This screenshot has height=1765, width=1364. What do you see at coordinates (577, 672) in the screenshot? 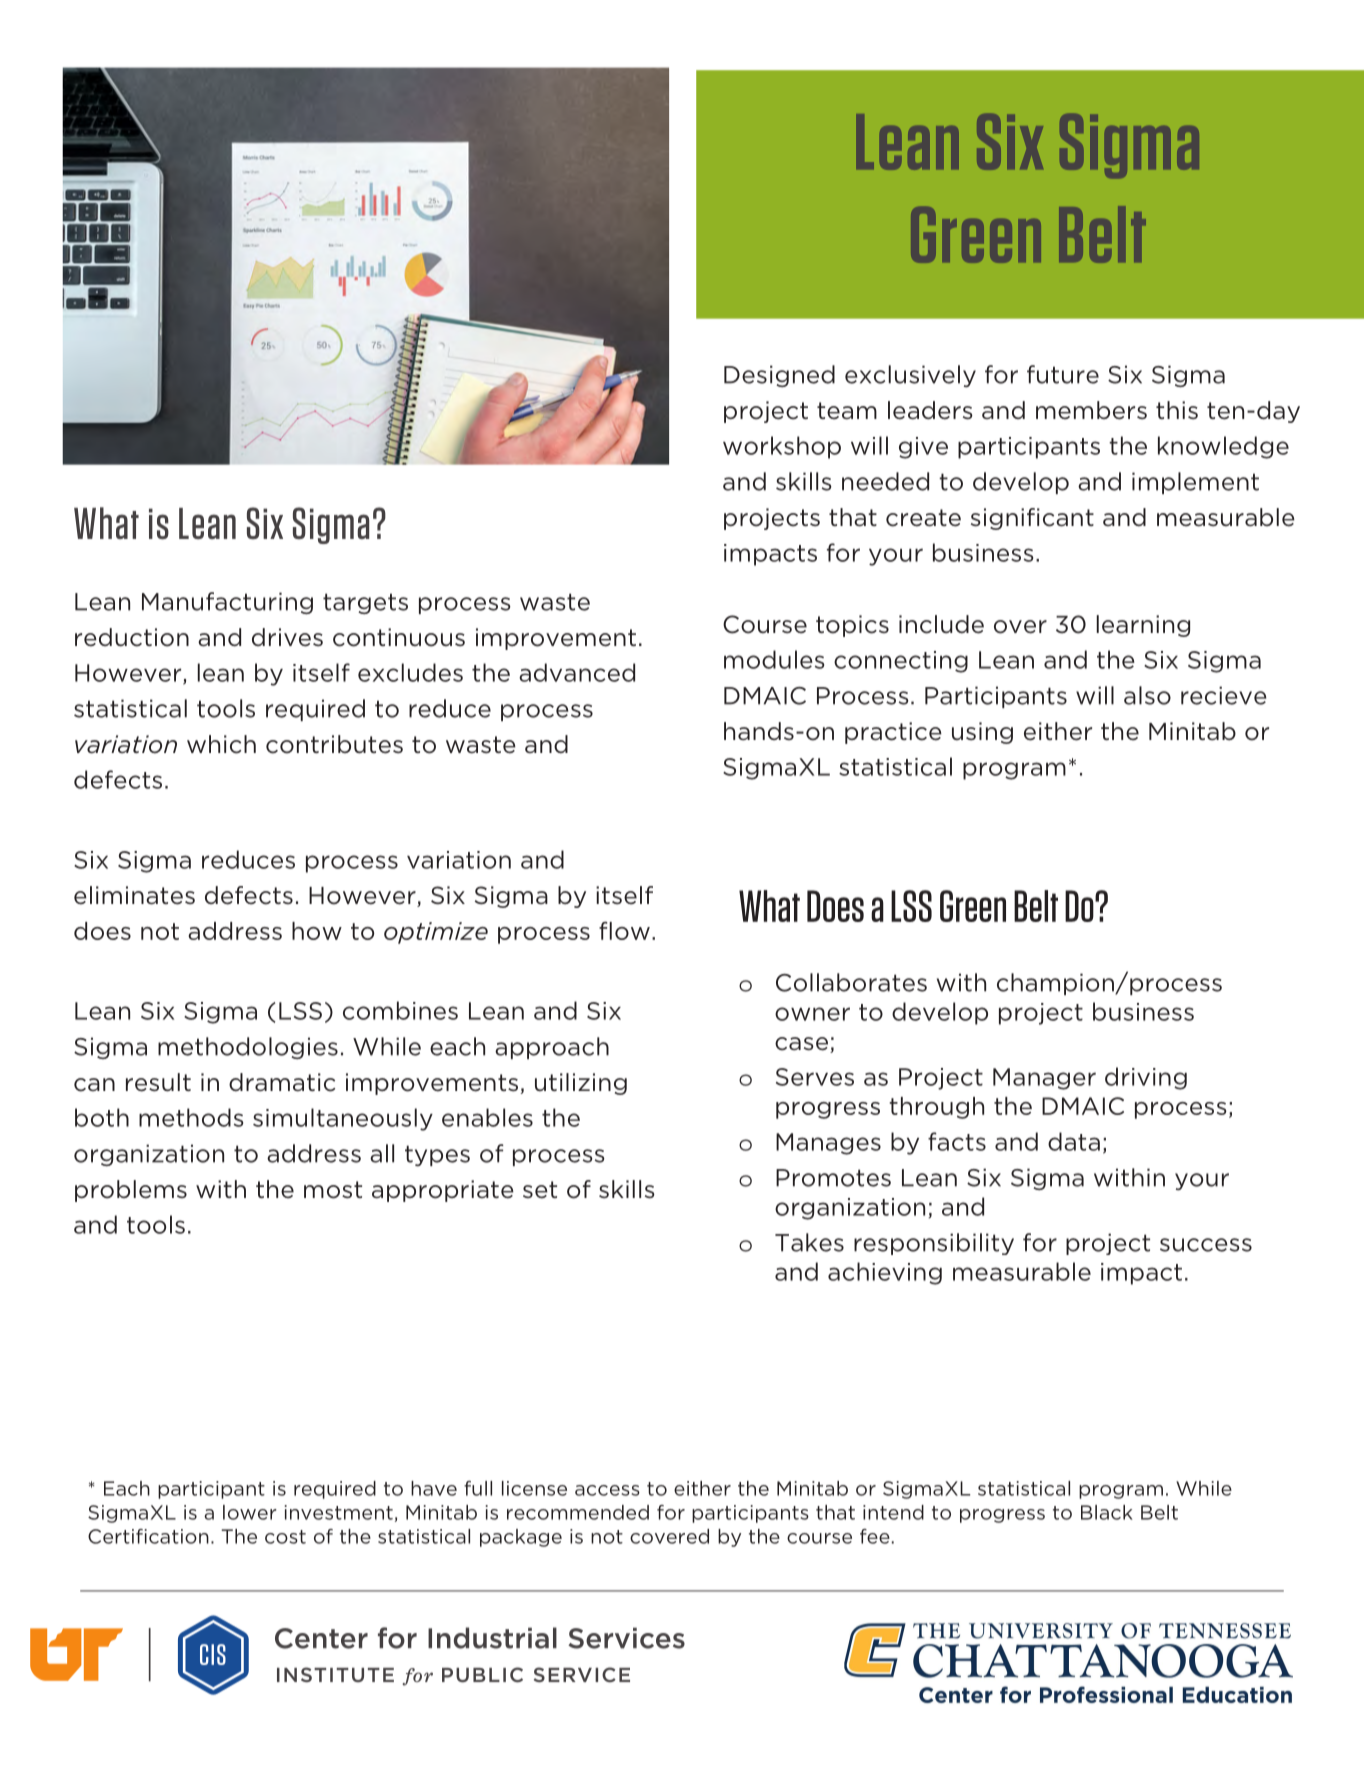
I see `advanced` at bounding box center [577, 672].
